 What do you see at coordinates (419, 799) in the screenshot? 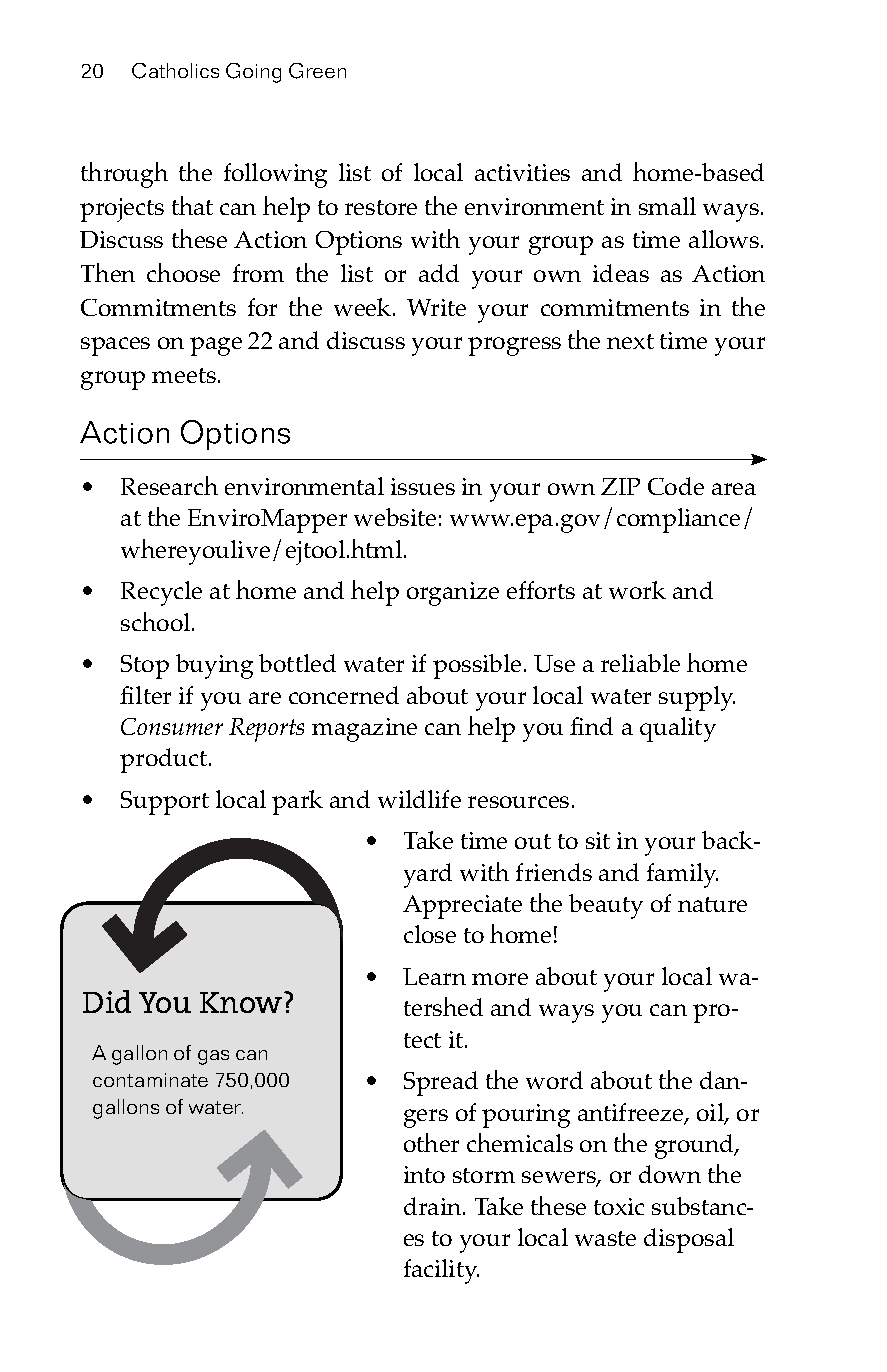
I see `wildlife` at bounding box center [419, 799].
